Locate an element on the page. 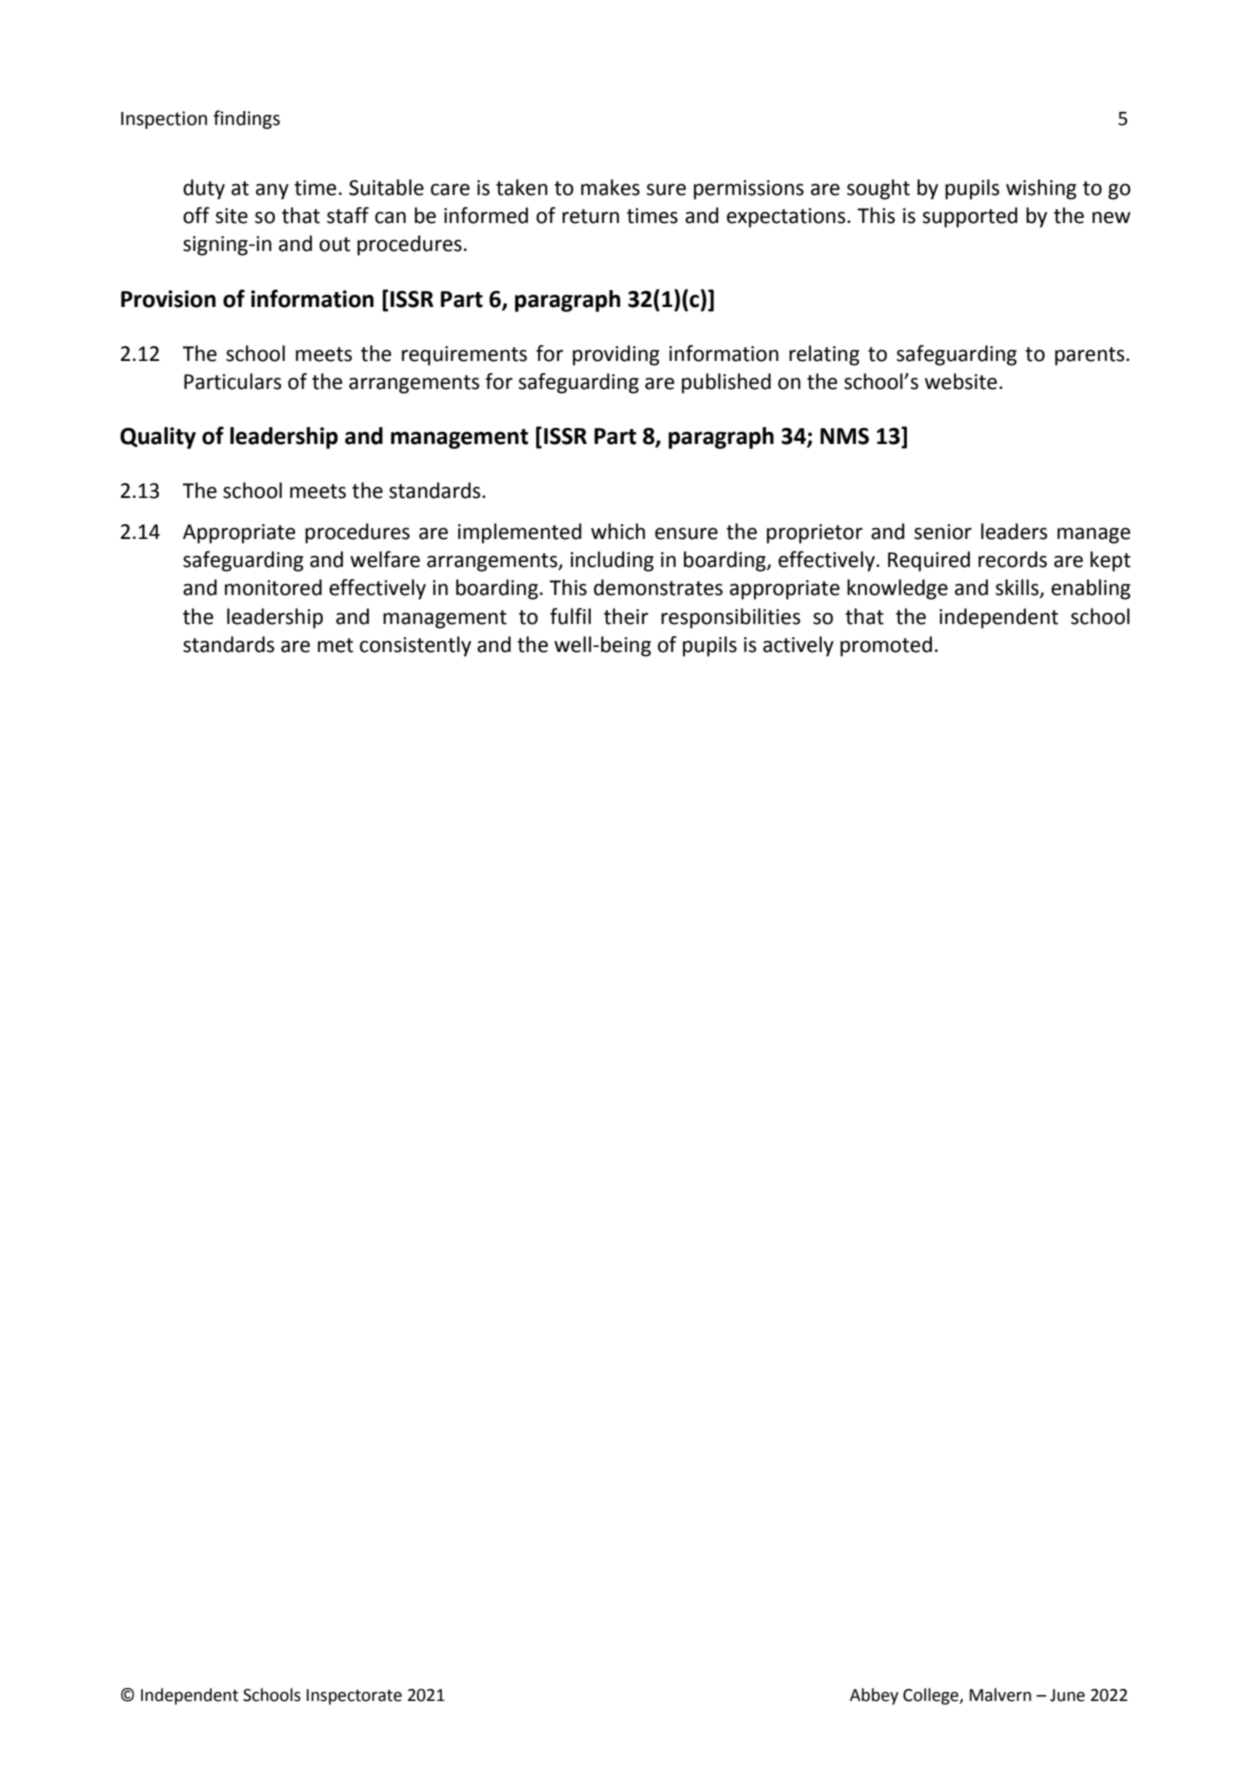 Image resolution: width=1251 pixels, height=1769 pixels. met is located at coordinates (335, 645).
